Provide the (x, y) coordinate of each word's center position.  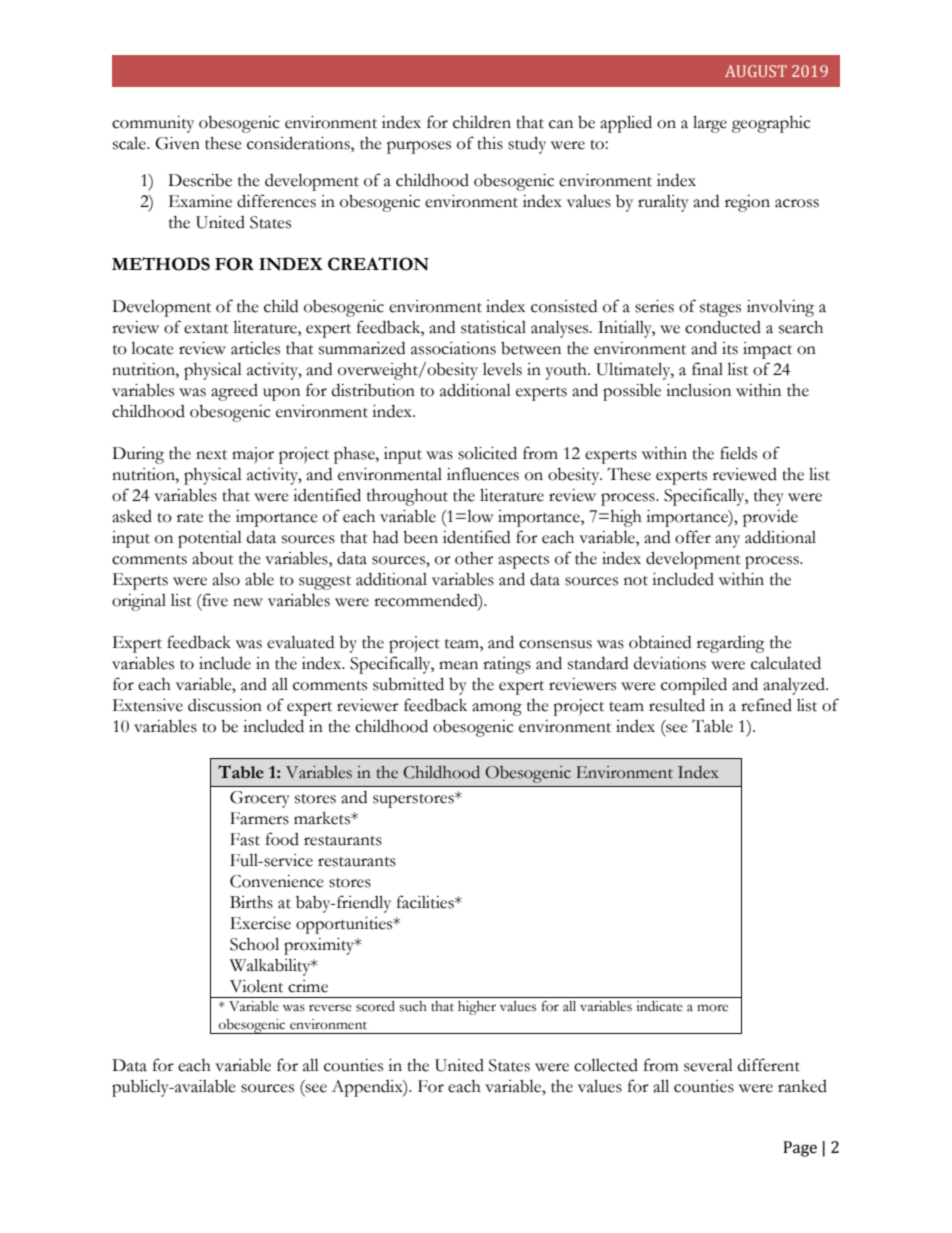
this (490, 143)
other (474, 558)
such (413, 1006)
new (248, 602)
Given (177, 143)
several (708, 1065)
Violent (256, 986)
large (710, 124)
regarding (731, 644)
